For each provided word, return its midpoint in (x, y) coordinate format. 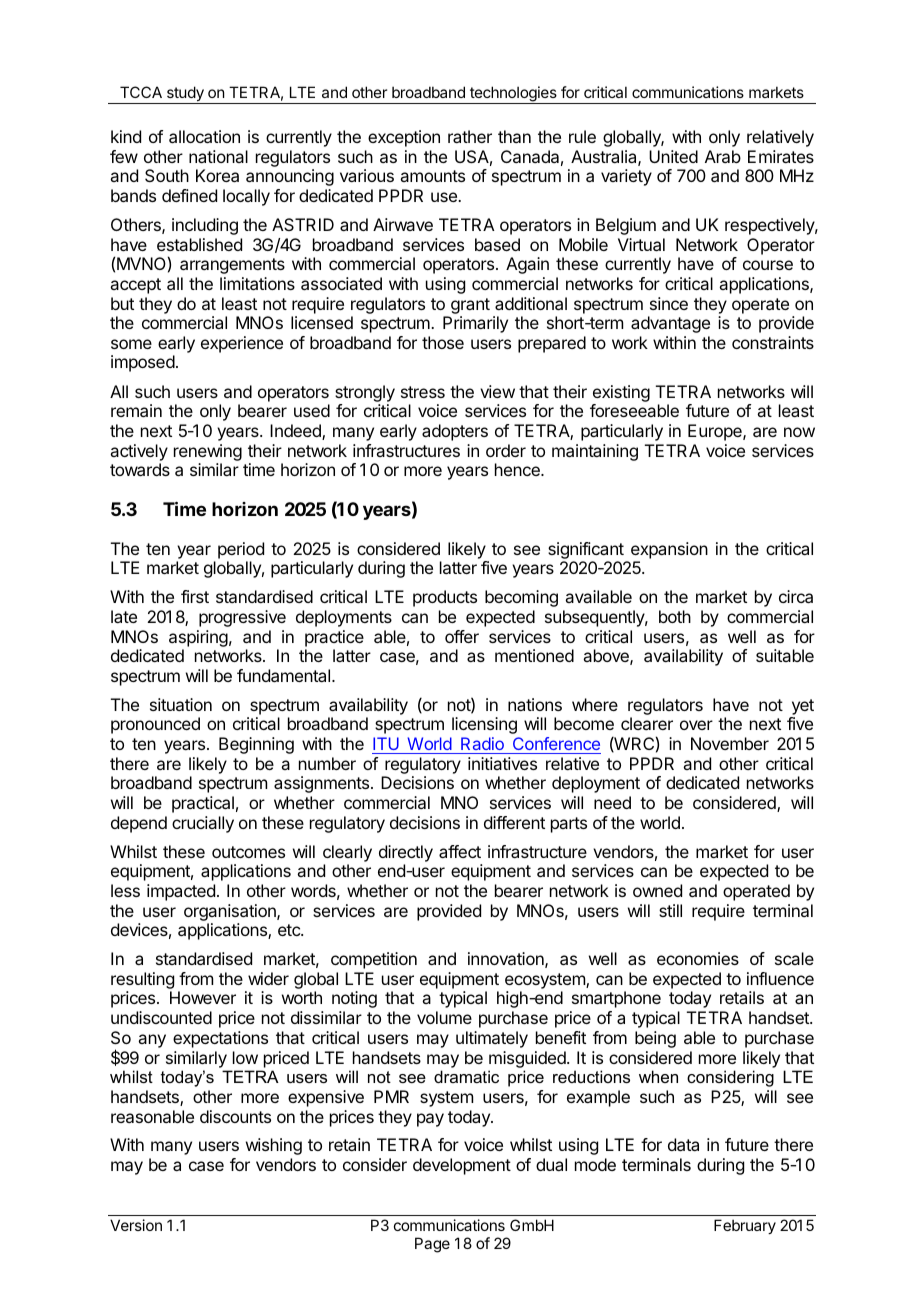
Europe (716, 432)
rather (470, 136)
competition (374, 960)
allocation (204, 136)
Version (136, 1225)
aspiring (198, 638)
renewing (208, 452)
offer (462, 636)
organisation (231, 912)
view (497, 391)
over (696, 725)
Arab (723, 156)
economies (698, 958)
